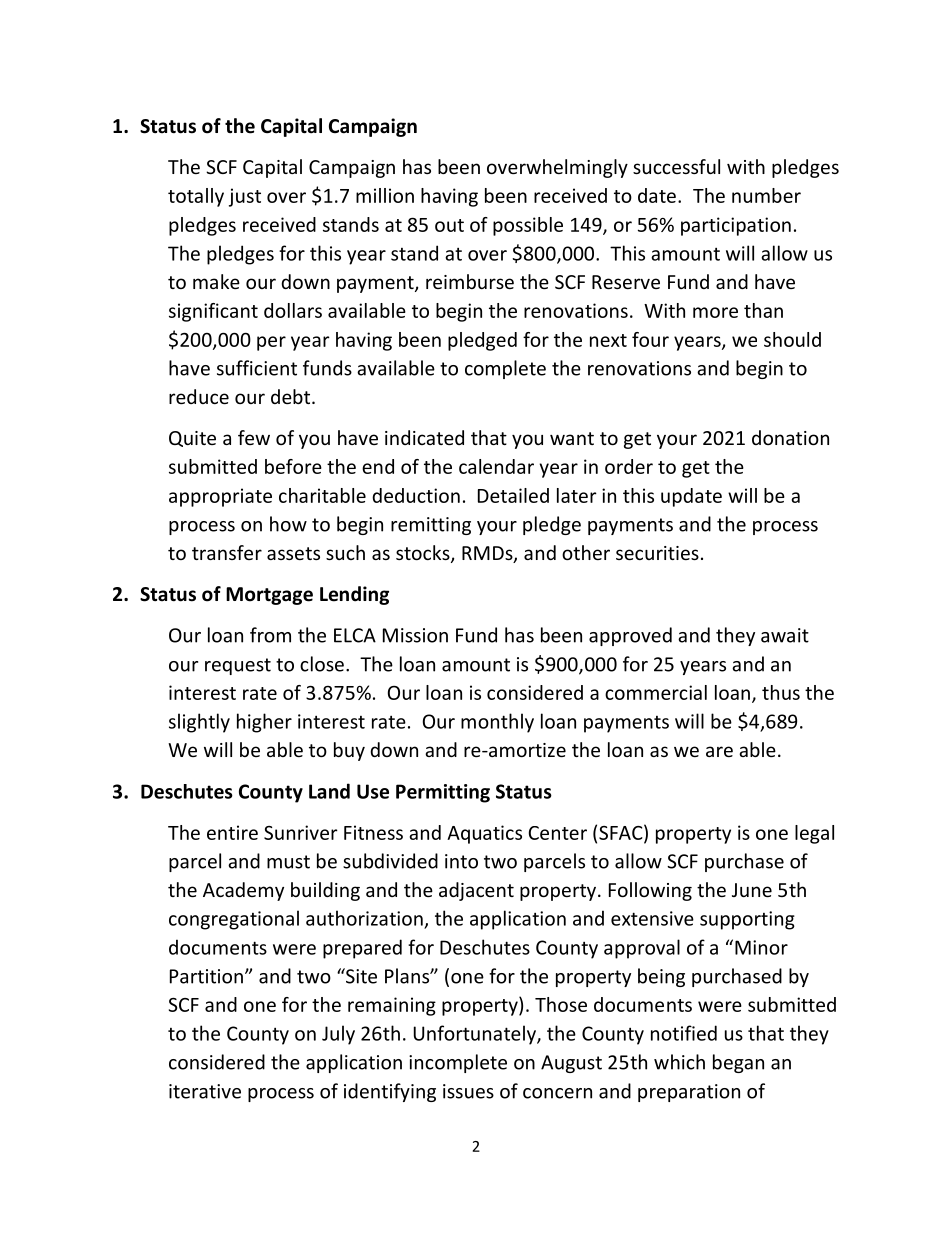  I want to click on iterative, so click(205, 1091).
